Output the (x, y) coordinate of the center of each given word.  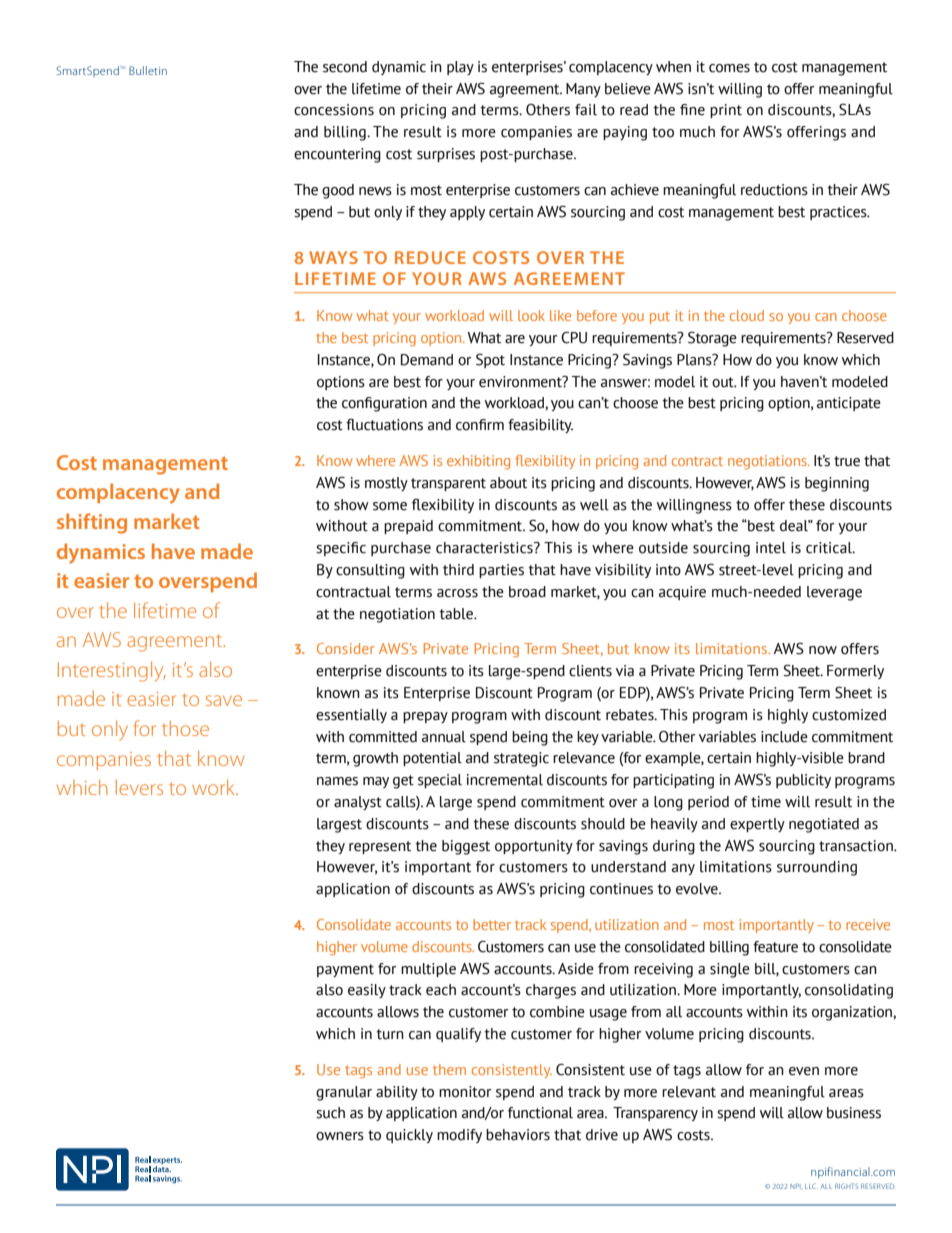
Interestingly (112, 671)
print (726, 111)
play (460, 68)
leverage (834, 593)
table (457, 614)
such (330, 1113)
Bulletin (148, 70)
